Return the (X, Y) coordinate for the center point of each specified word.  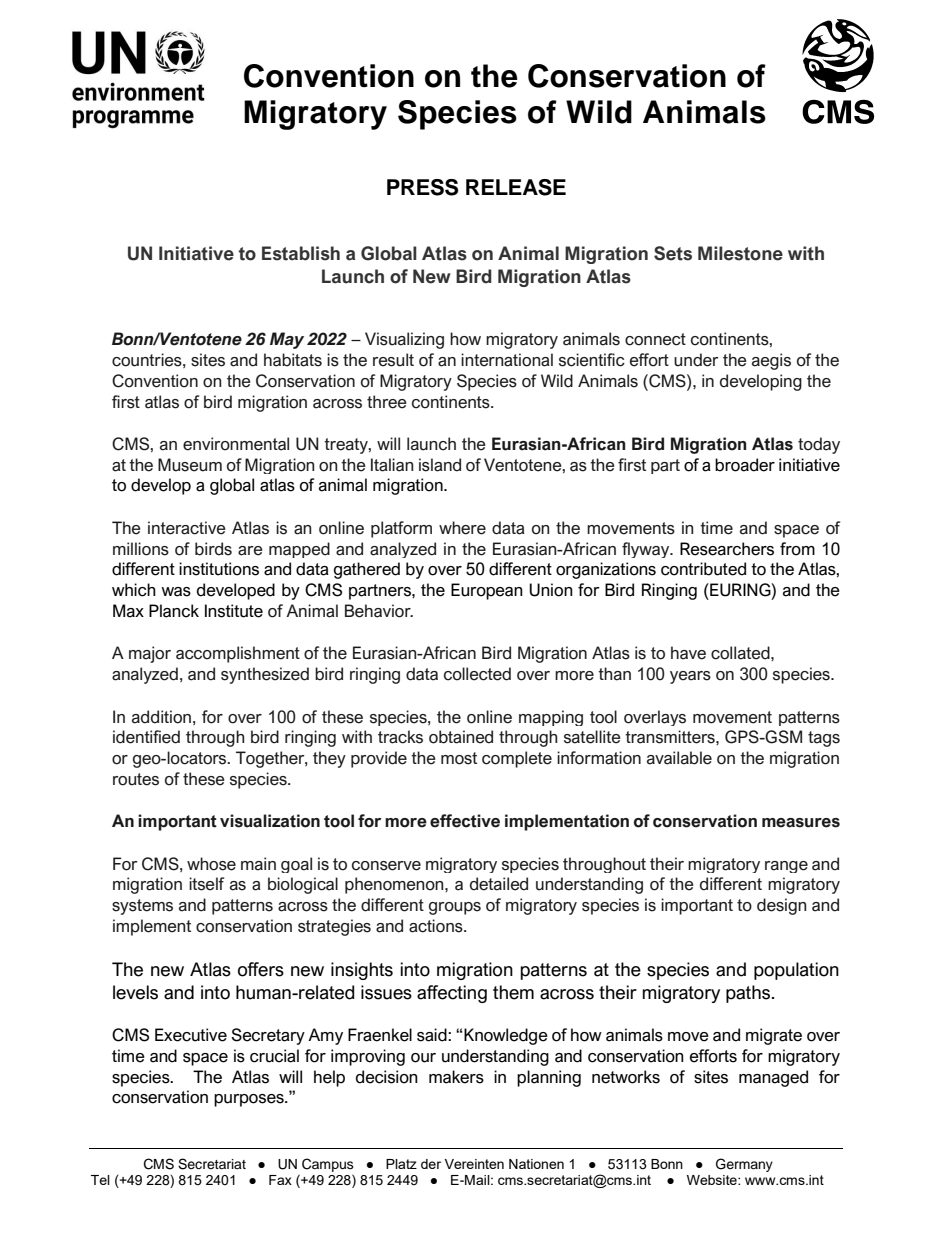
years (690, 677)
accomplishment (238, 654)
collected (477, 674)
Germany (744, 1165)
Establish (301, 253)
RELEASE (516, 187)
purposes (250, 1100)
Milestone (740, 253)
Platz (401, 1164)
